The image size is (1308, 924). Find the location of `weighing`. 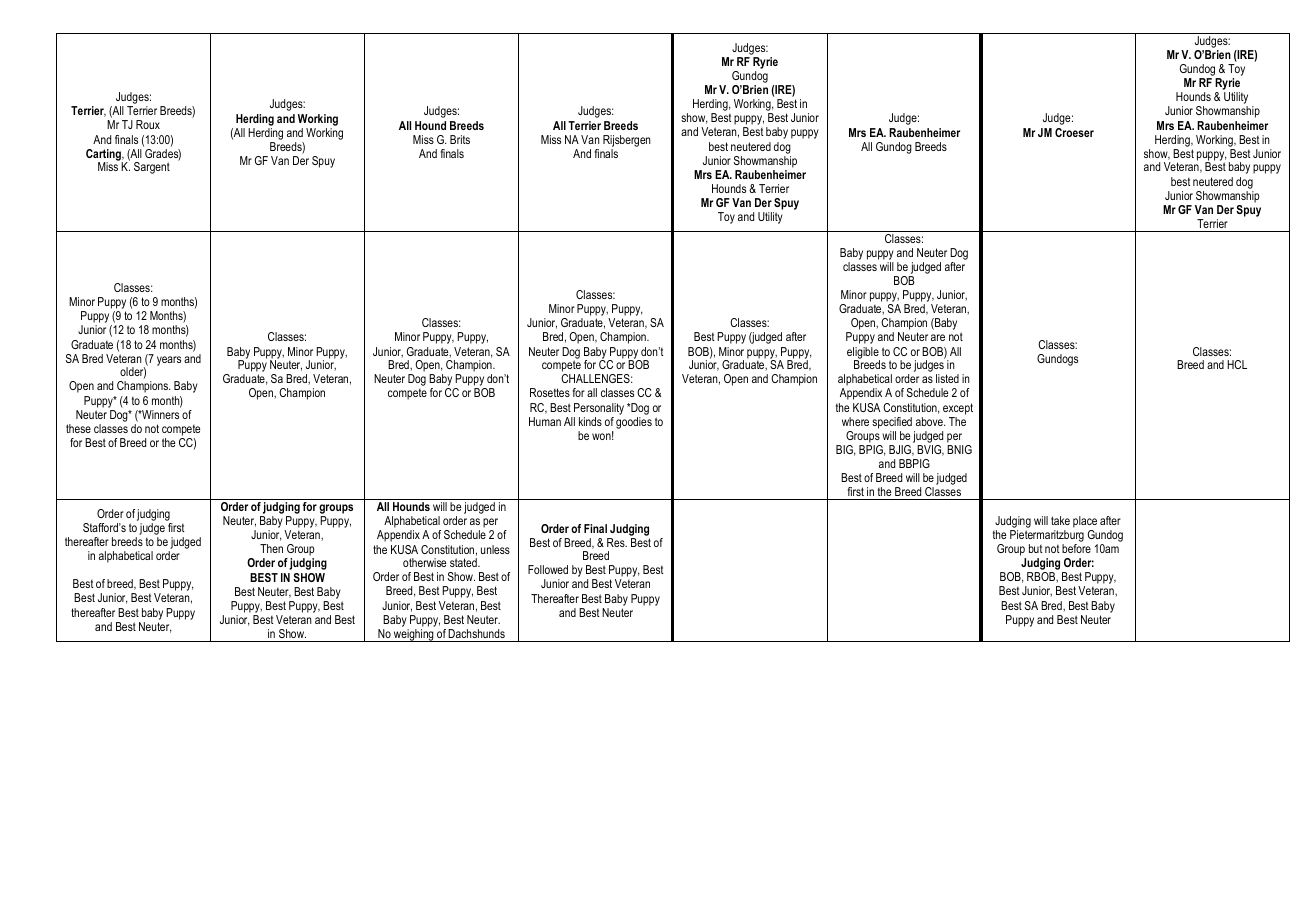

weighing is located at coordinates (414, 635).
